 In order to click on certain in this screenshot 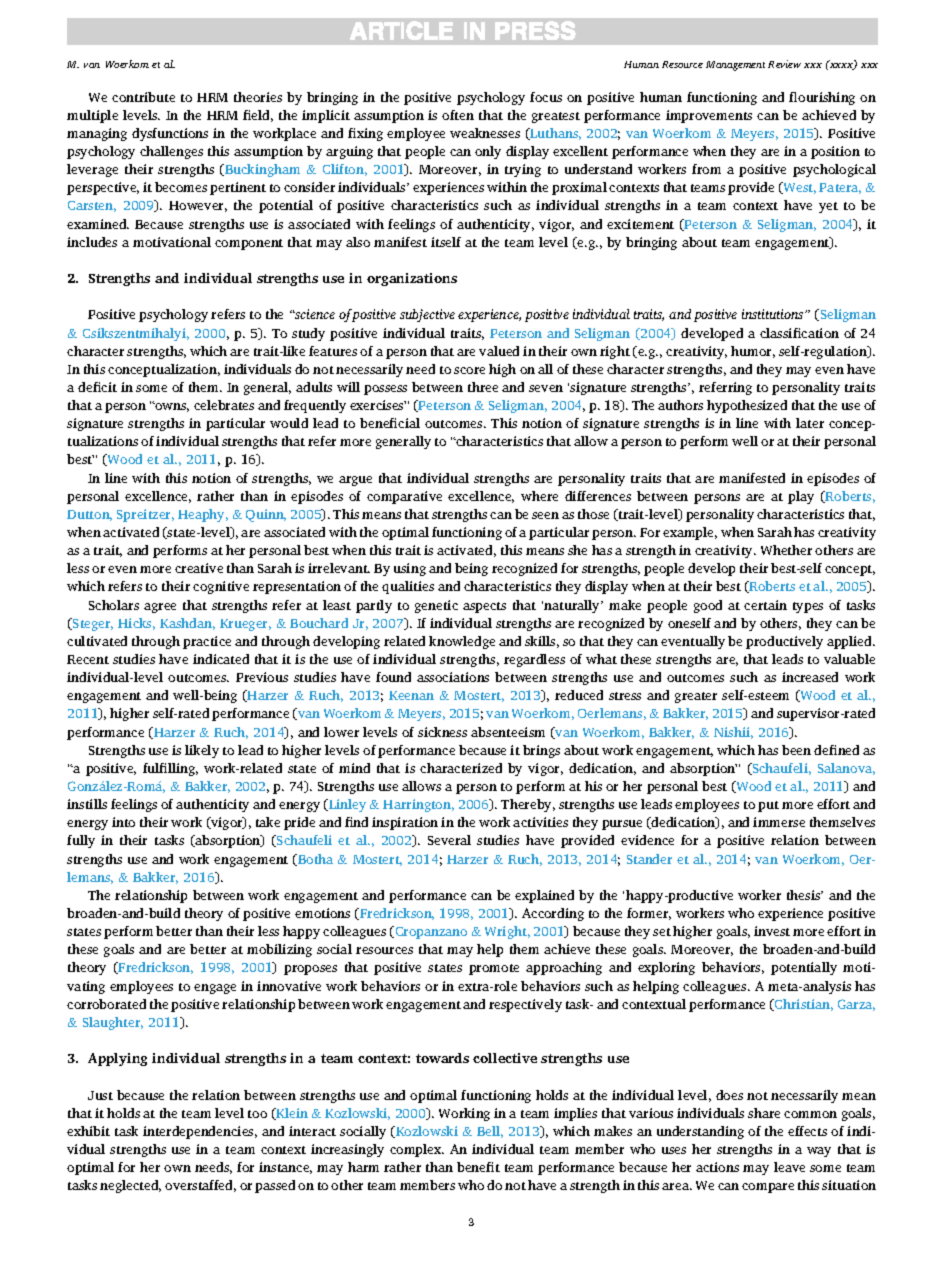, I will do `click(765, 605)`.
